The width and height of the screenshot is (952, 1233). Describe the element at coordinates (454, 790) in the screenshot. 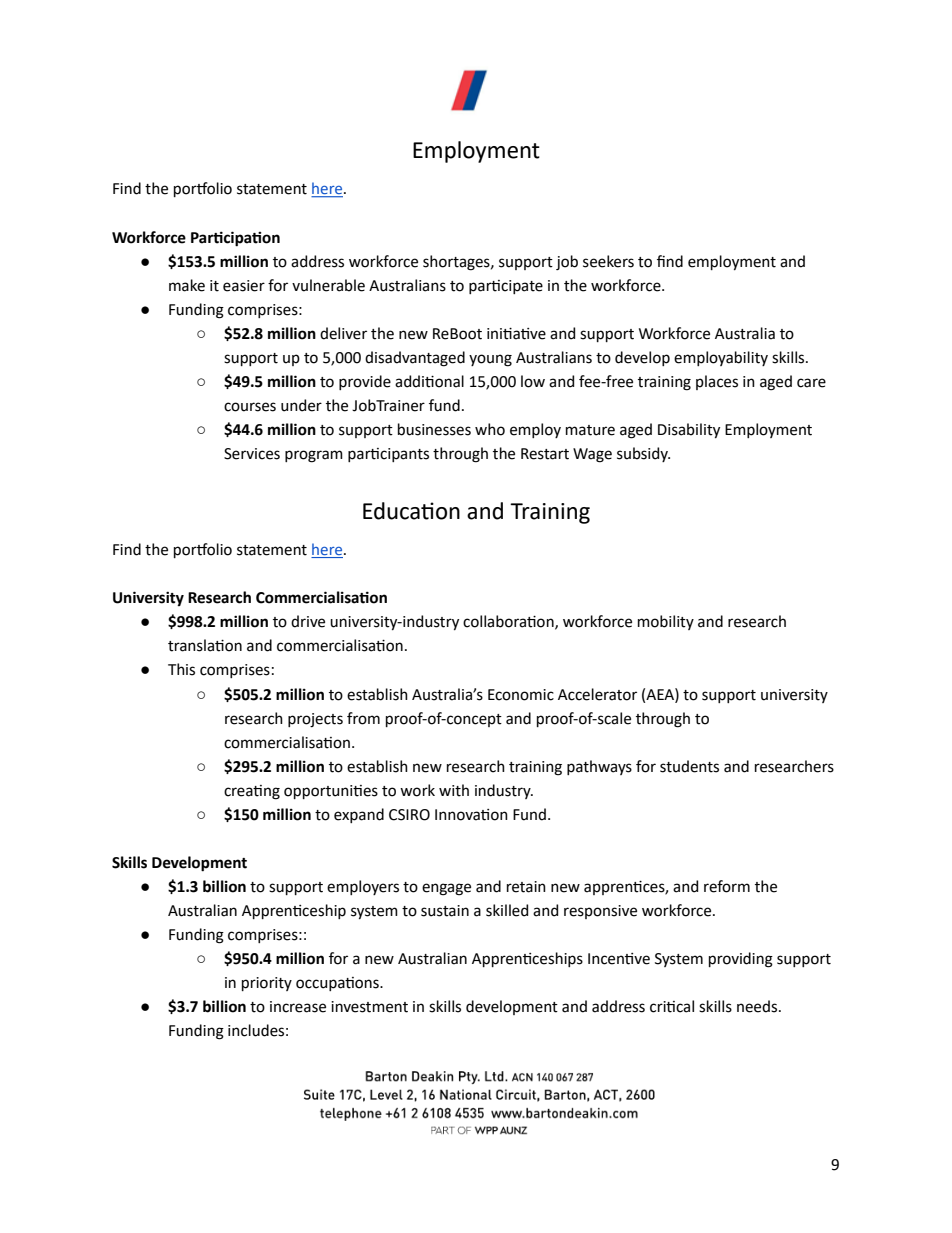

I see `with` at that location.
